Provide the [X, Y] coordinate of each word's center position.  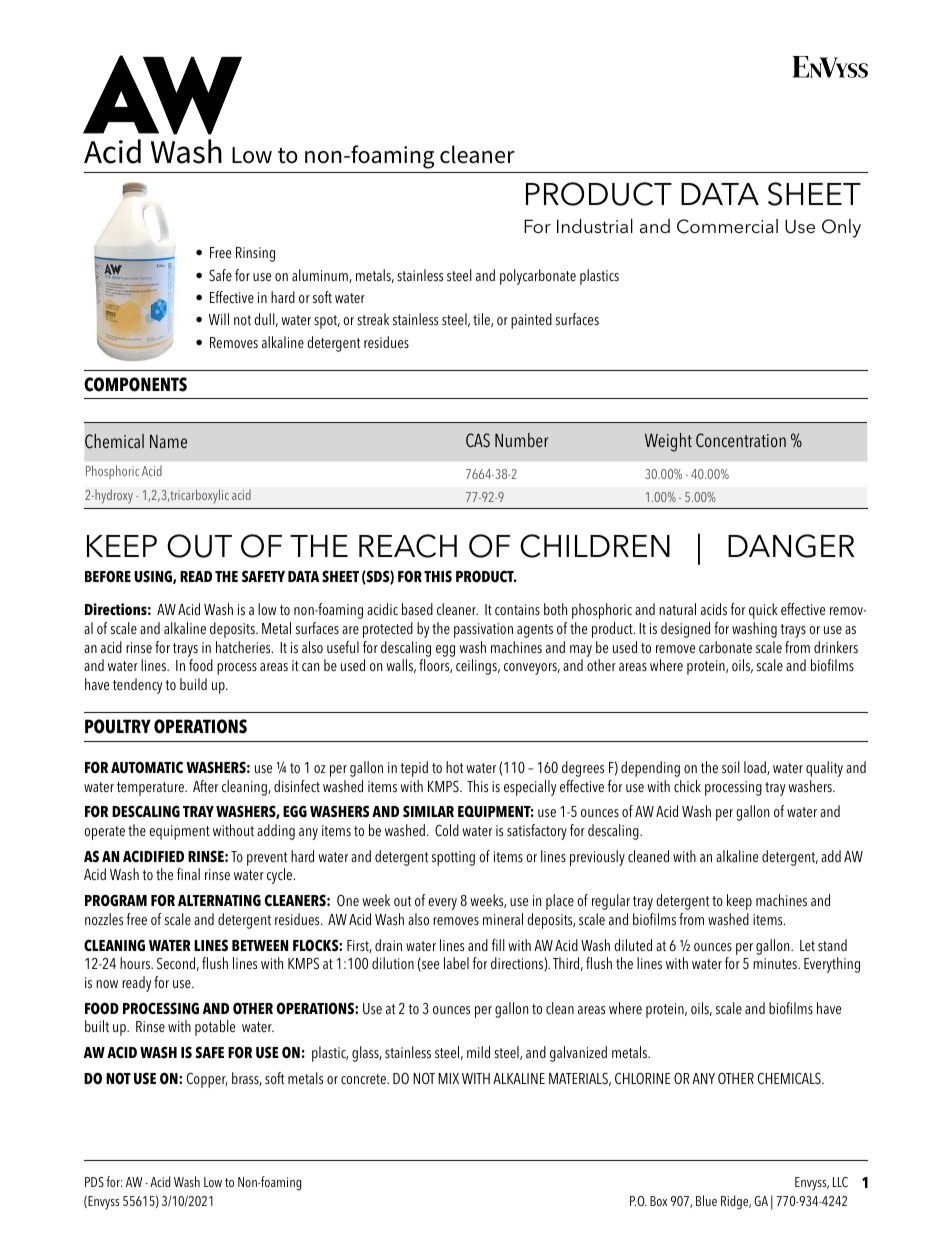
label [456, 963]
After [205, 786]
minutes [776, 964]
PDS [94, 1182]
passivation [483, 630]
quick [763, 611]
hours [136, 963]
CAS [478, 440]
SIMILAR [428, 811]
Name [168, 441]
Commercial [727, 226]
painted [531, 321]
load [756, 768]
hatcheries [244, 647]
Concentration [741, 440]
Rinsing [255, 254]
